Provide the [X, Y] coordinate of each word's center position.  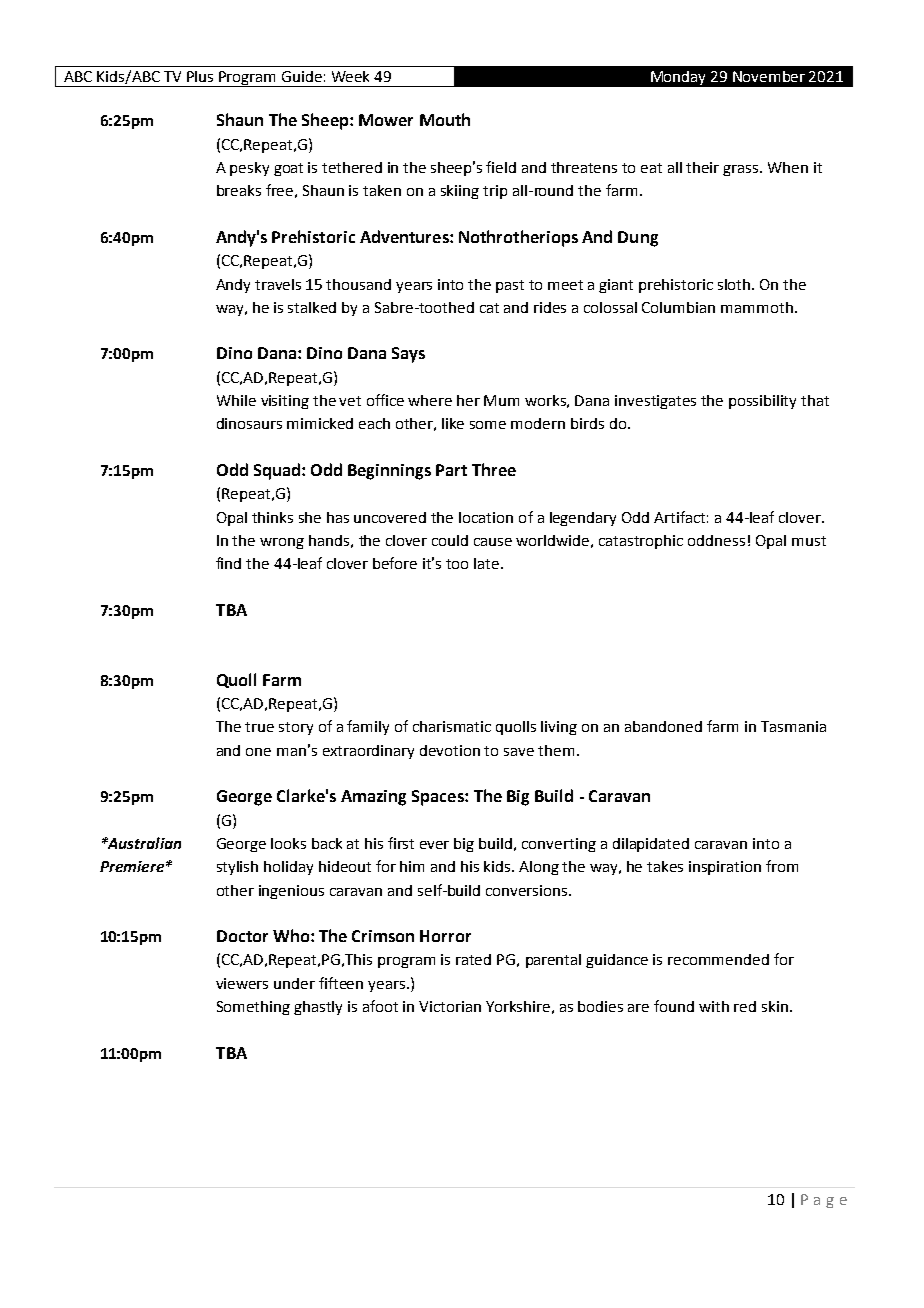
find [228, 563]
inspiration [725, 868]
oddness [716, 540]
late [488, 563]
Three [494, 469]
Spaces [439, 798]
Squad [277, 471]
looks [288, 843]
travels [278, 284]
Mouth [445, 119]
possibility [762, 402]
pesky [249, 169]
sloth [735, 284]
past [510, 286]
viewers [242, 983]
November [769, 76]
